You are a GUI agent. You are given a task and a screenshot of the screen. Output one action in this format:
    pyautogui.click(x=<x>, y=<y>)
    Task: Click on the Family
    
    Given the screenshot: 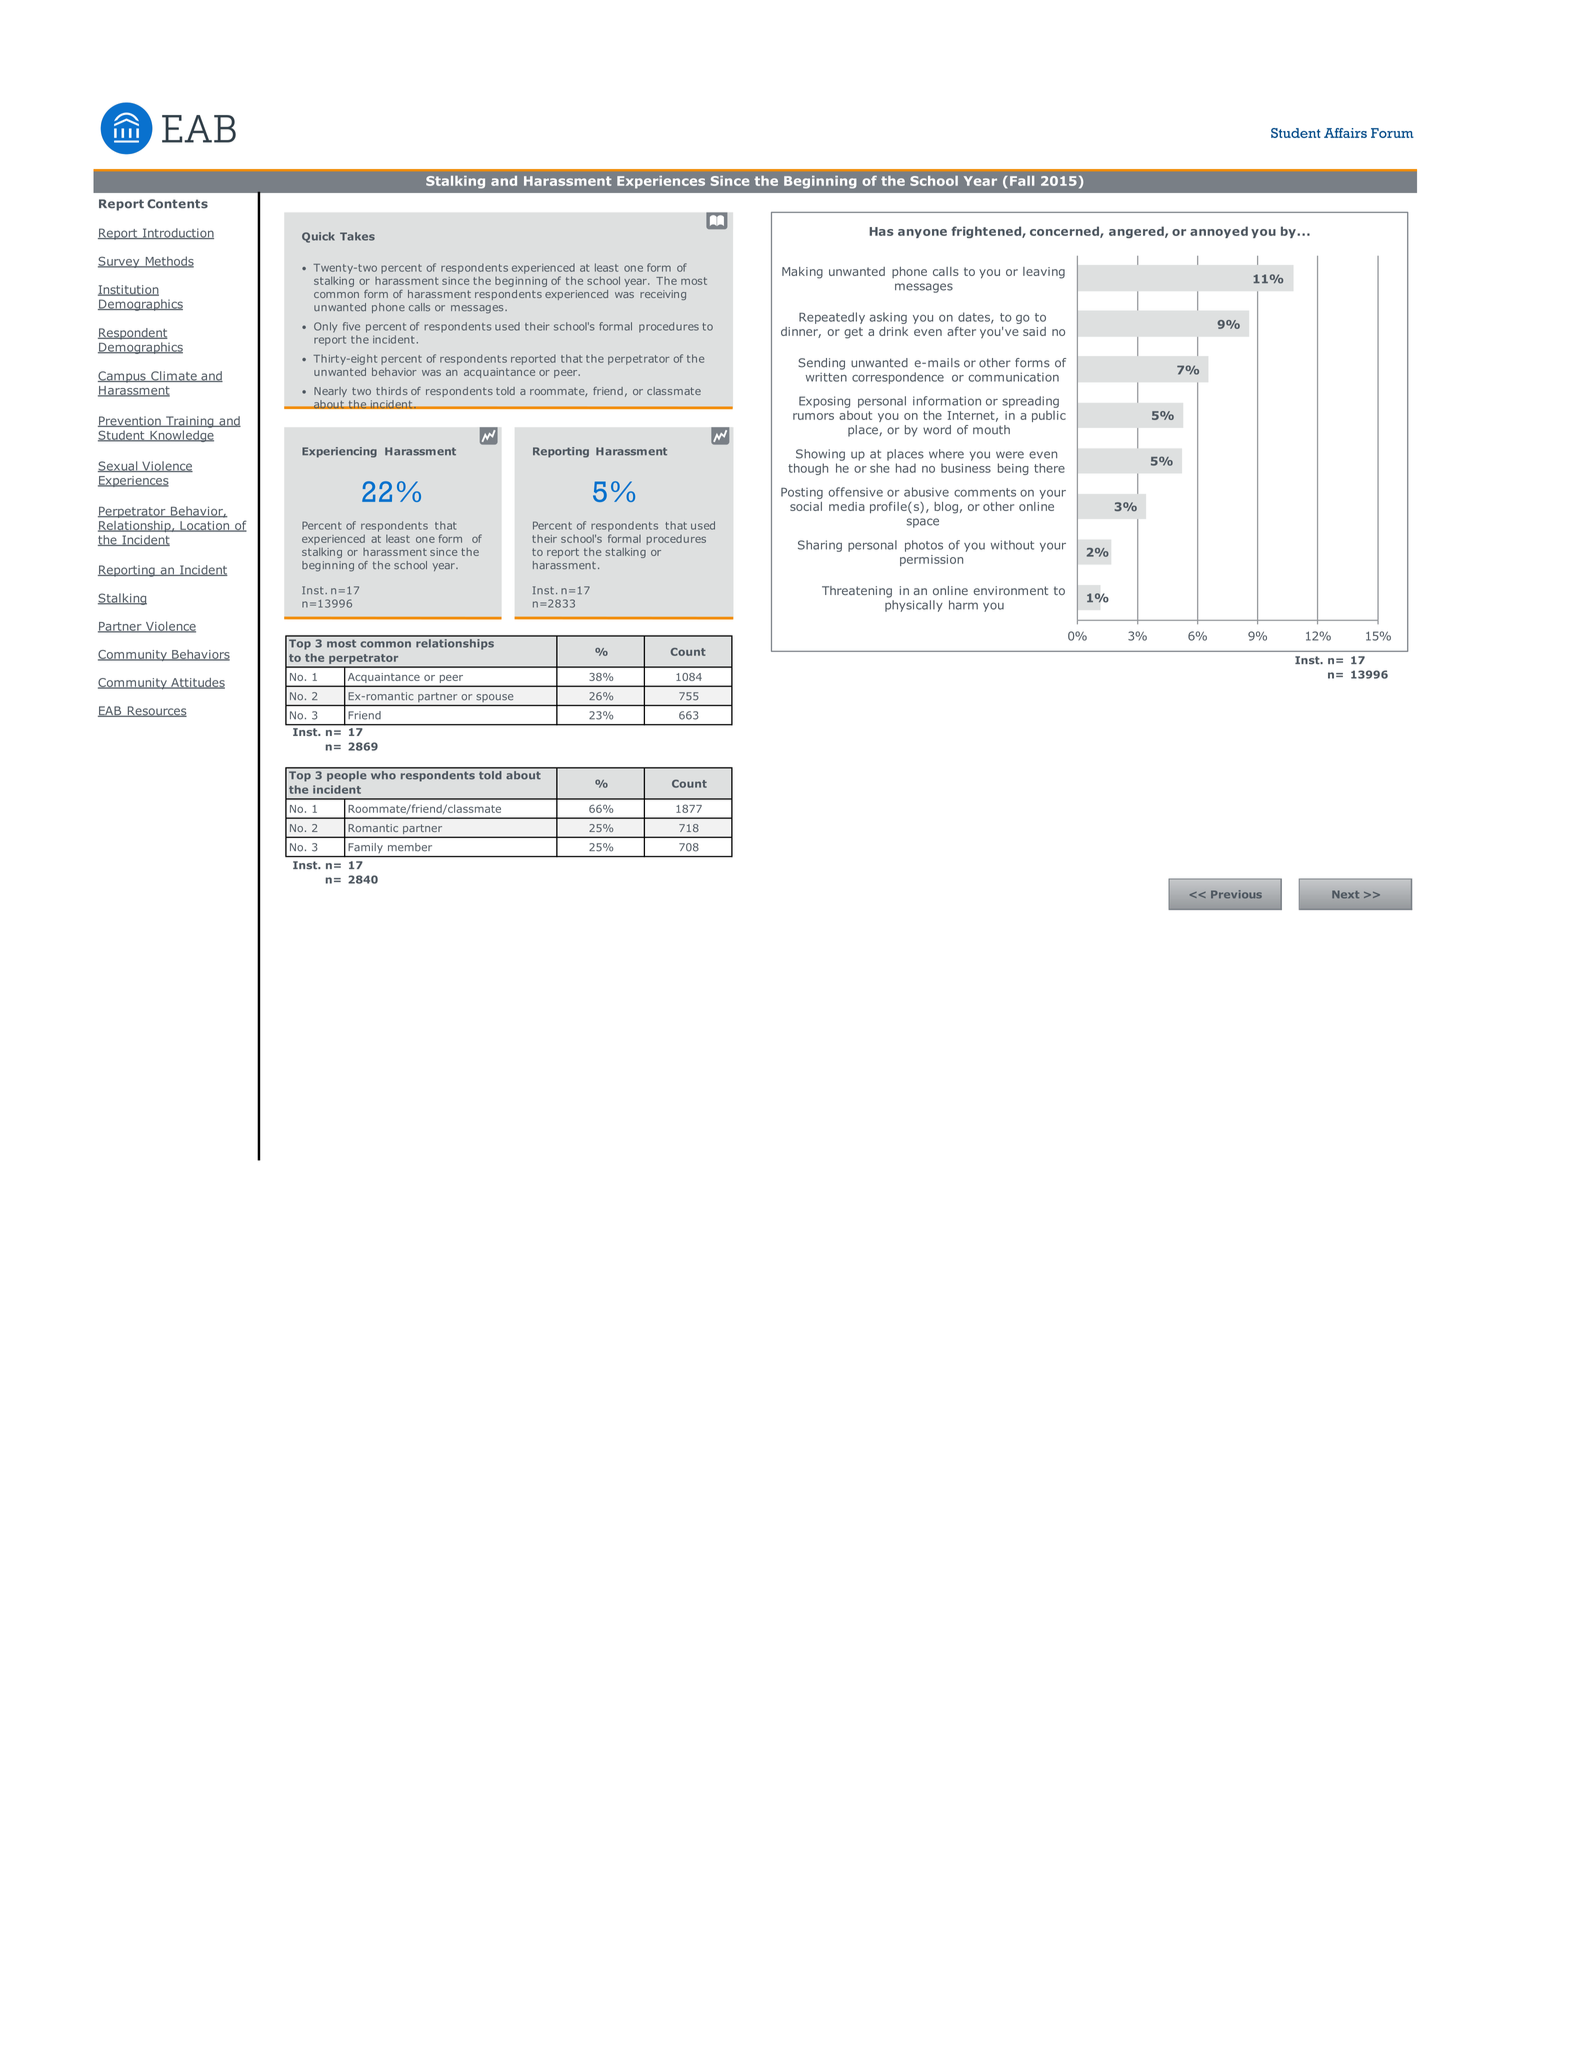 What is the action you would take?
    pyautogui.click(x=366, y=848)
